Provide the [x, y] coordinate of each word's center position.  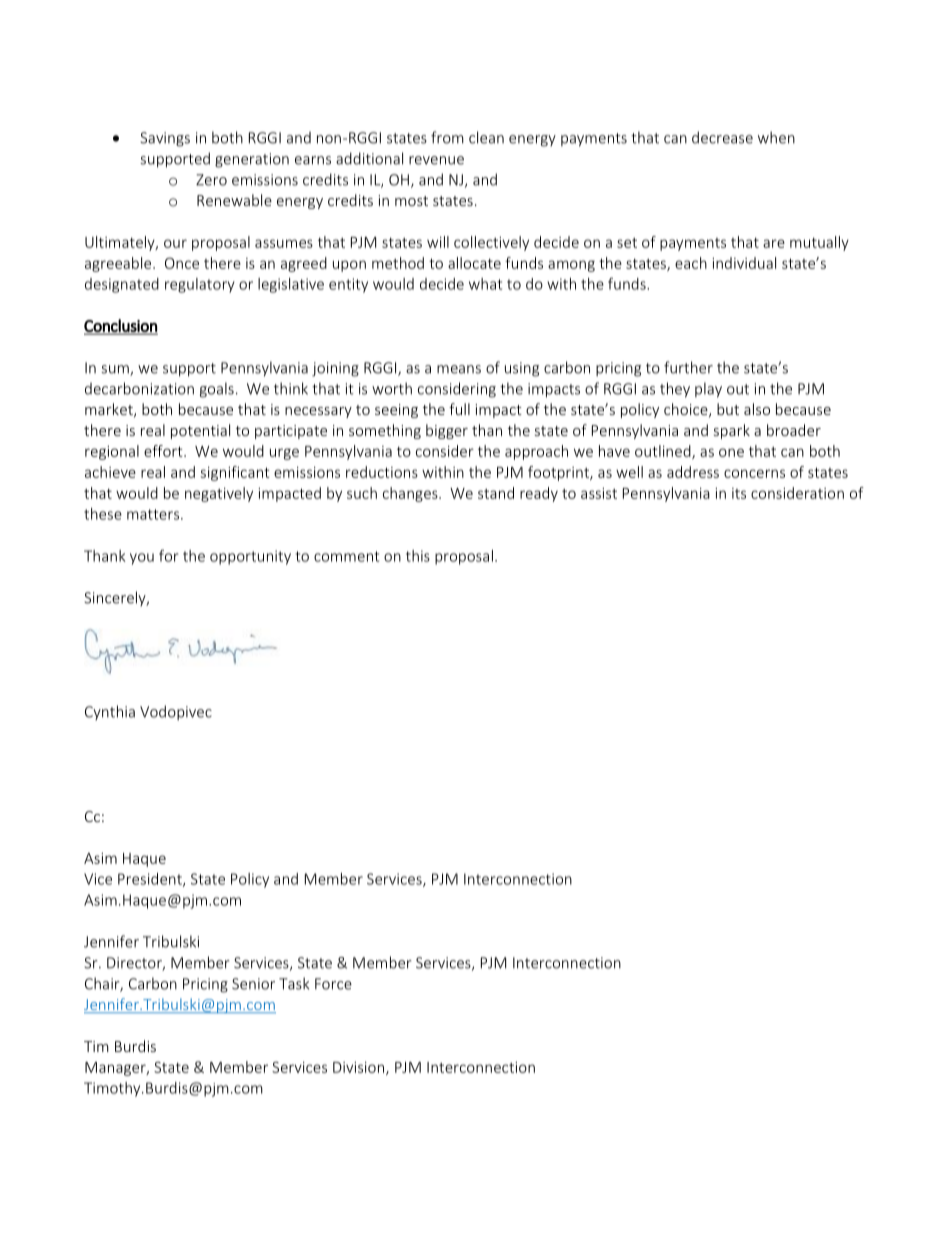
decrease [722, 137]
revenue [436, 160]
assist [599, 493]
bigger [447, 431]
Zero [211, 180]
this [418, 556]
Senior [253, 984]
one [731, 452]
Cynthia [110, 712]
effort [164, 451]
